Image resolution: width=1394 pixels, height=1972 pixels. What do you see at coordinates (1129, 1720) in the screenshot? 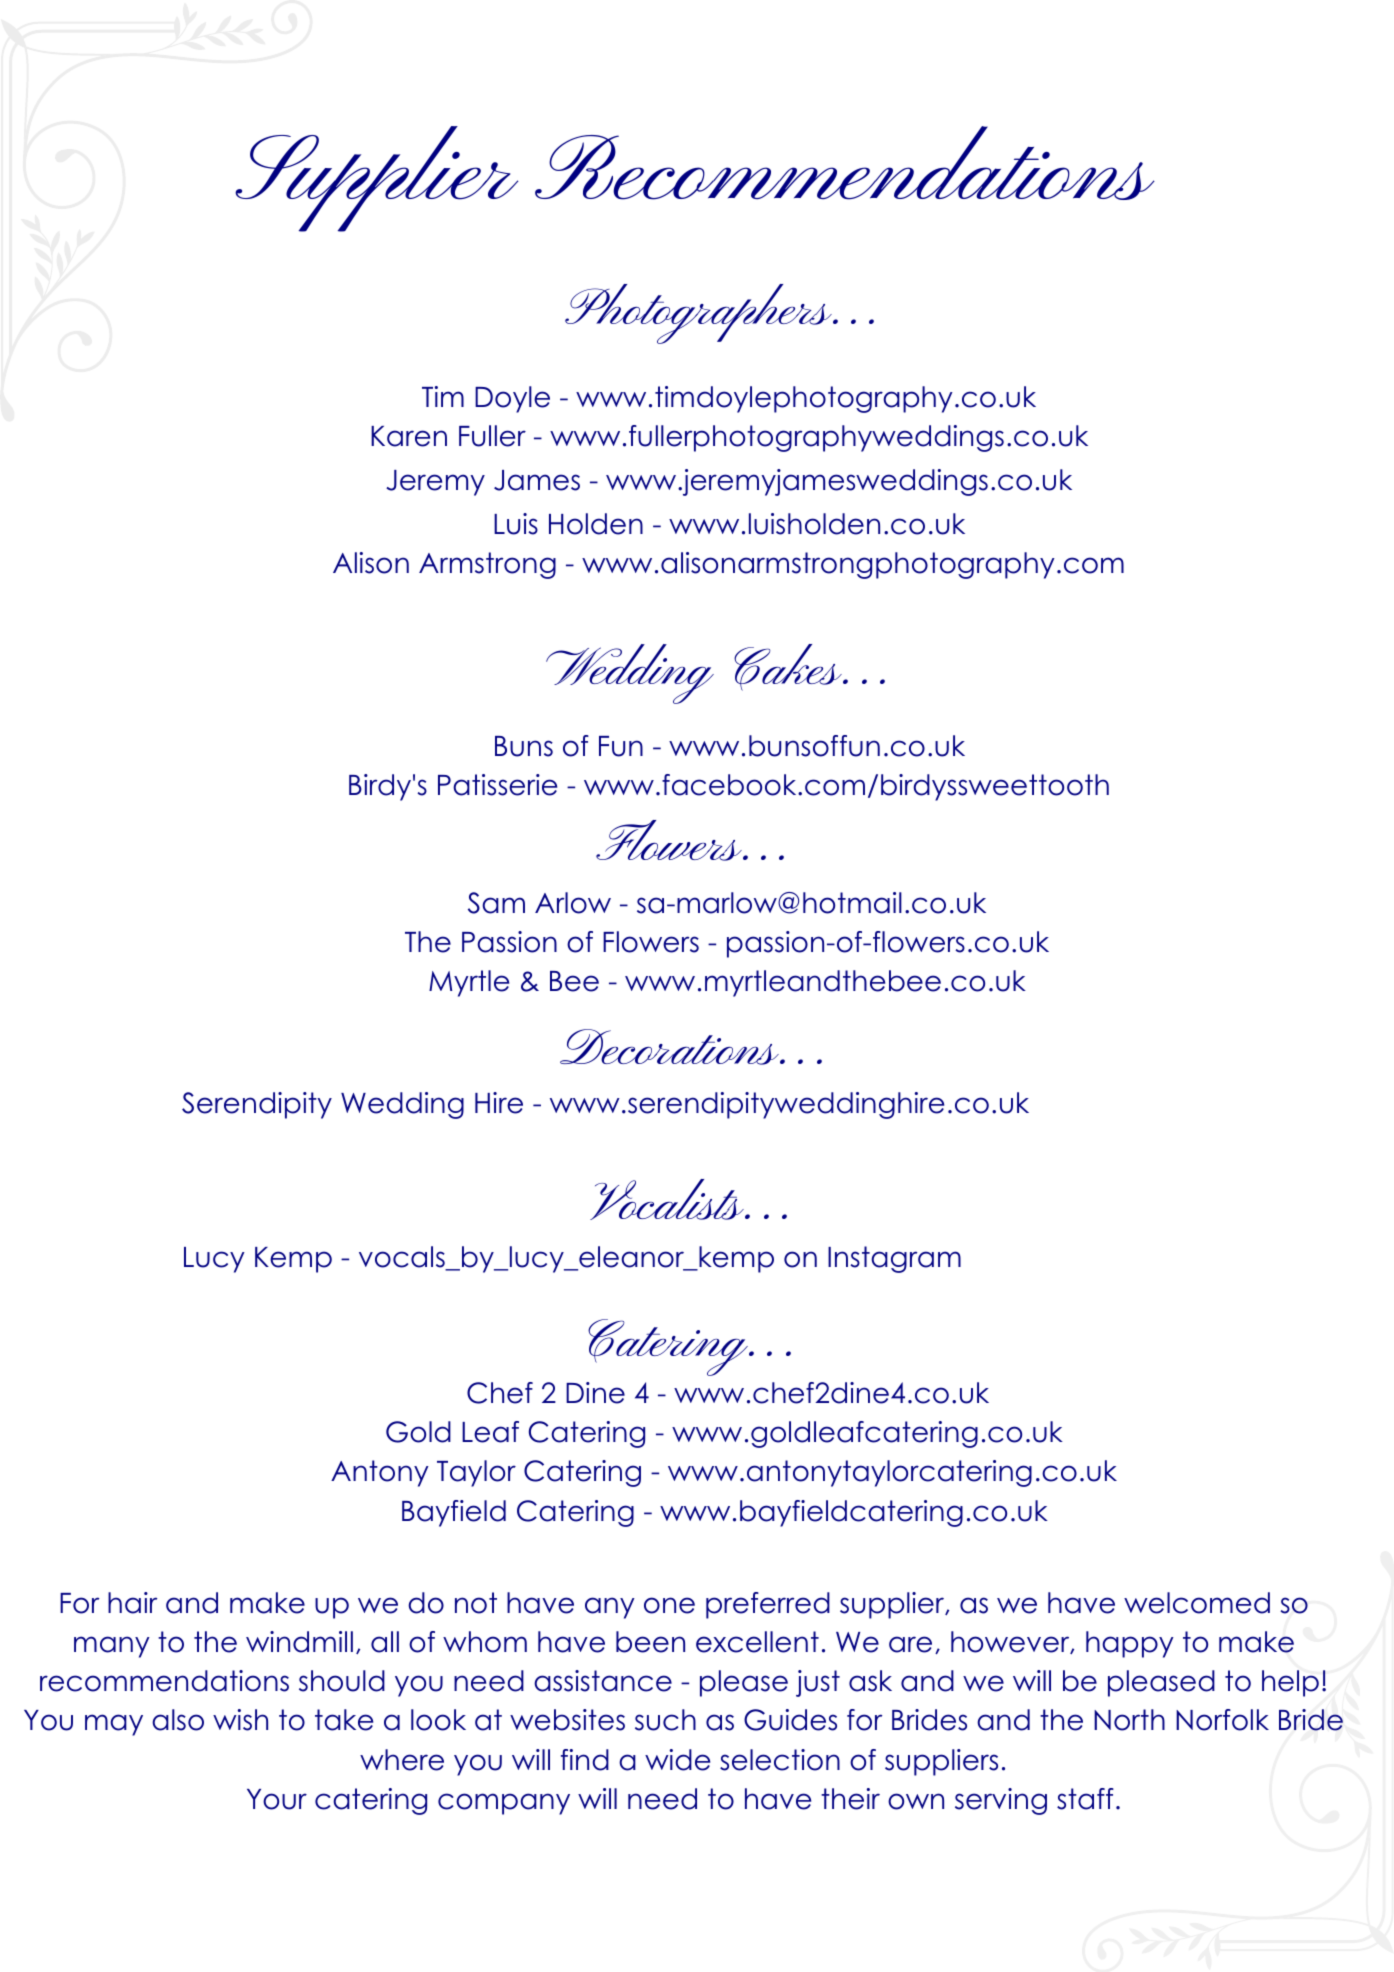
I see `North` at bounding box center [1129, 1720].
